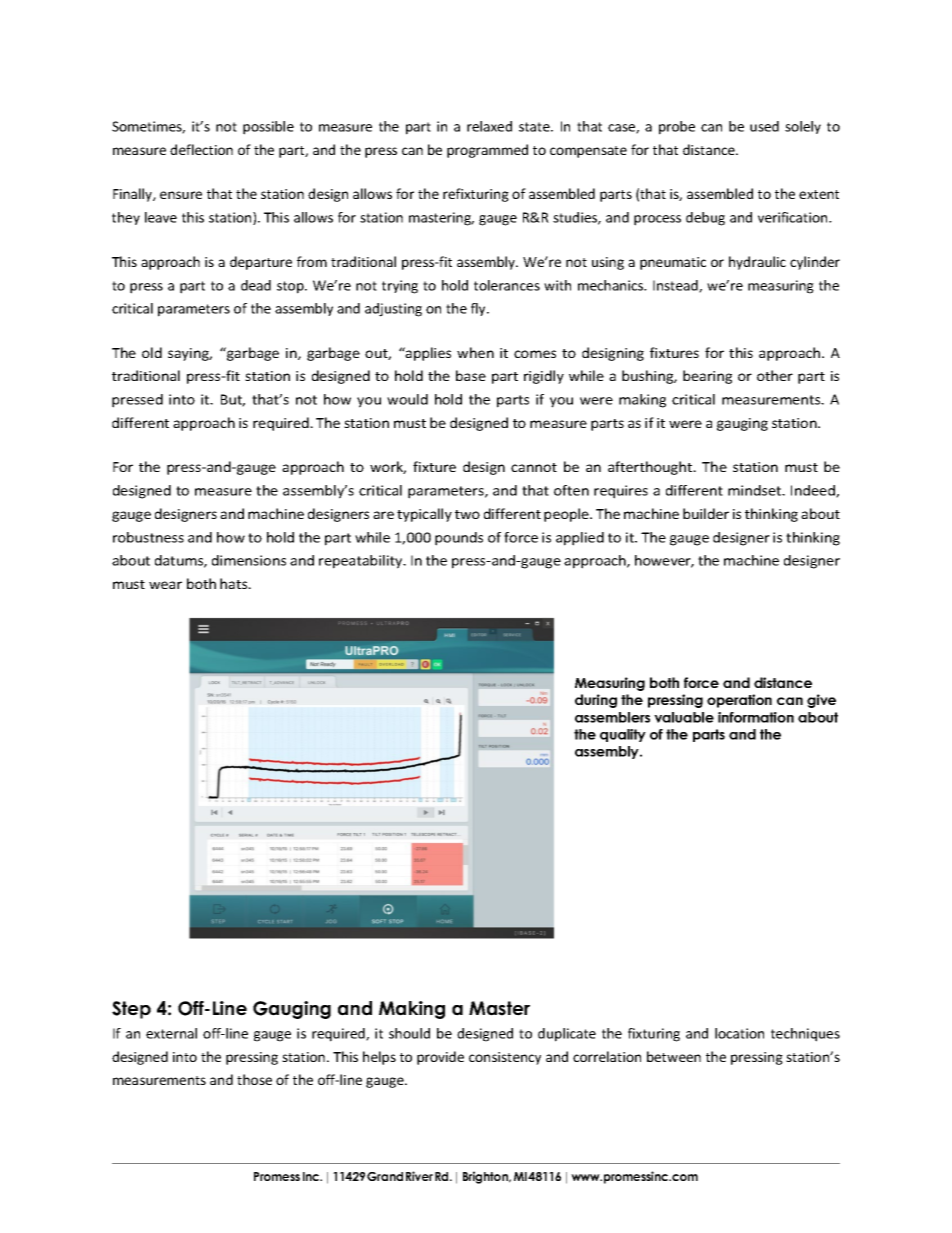  Describe the element at coordinates (707, 377) in the screenshot. I see `bearing` at that location.
